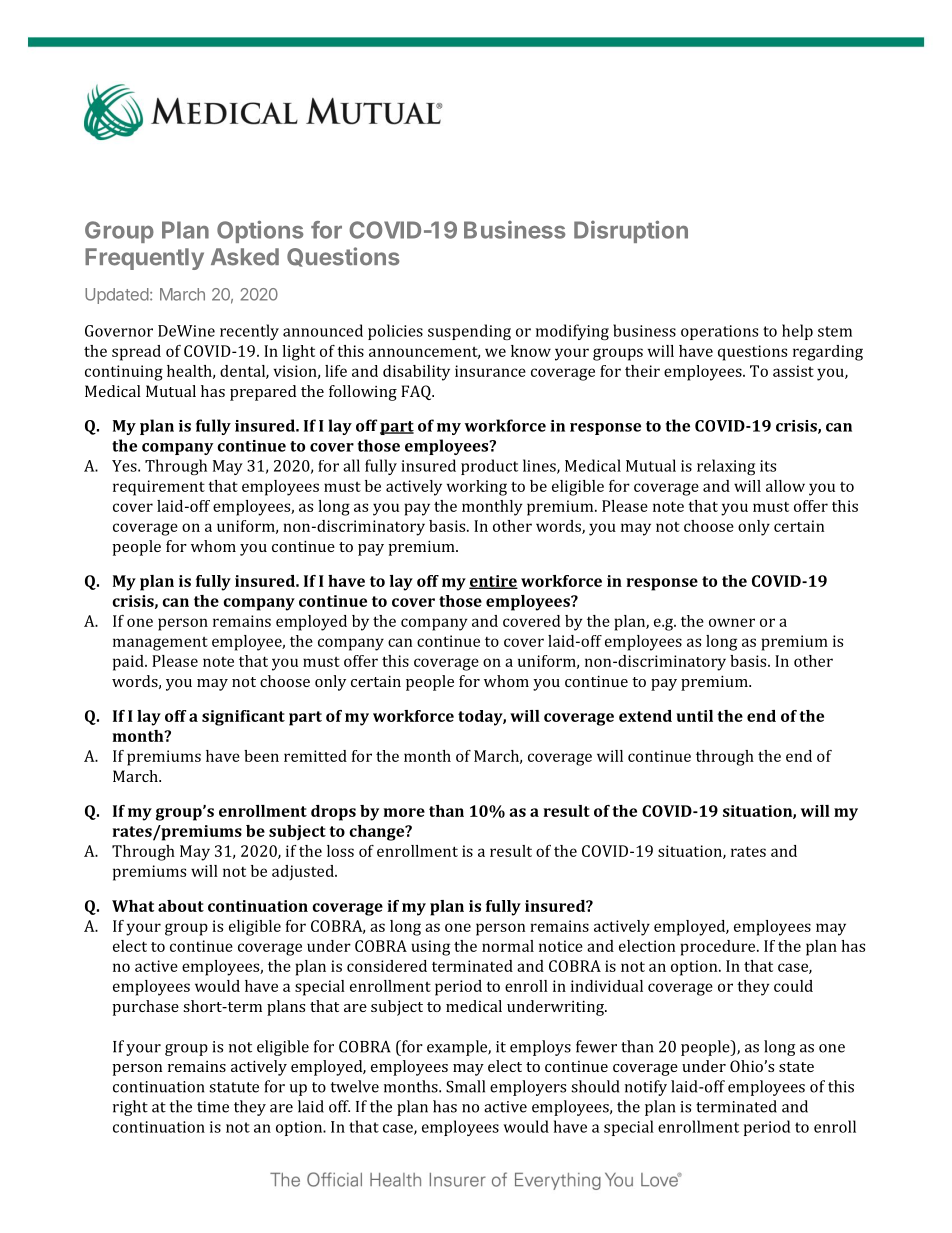  What do you see at coordinates (493, 582) in the document?
I see `entire` at bounding box center [493, 582].
